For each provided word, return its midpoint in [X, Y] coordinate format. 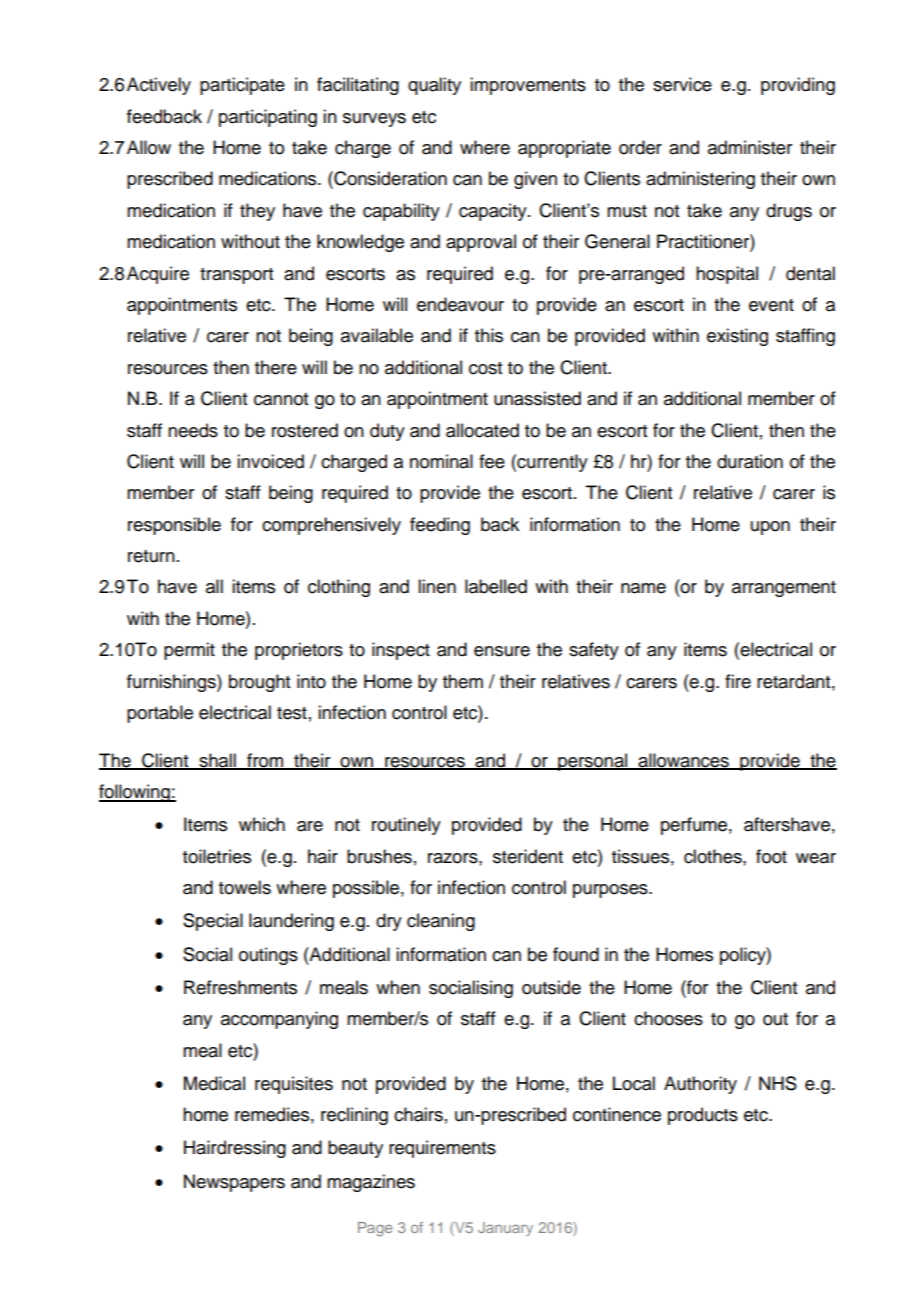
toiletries [217, 856]
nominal [441, 461]
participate [242, 86]
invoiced [270, 461]
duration [750, 461]
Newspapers [234, 1183]
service [682, 84]
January [505, 1229]
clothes [714, 856]
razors [454, 858]
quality [434, 86]
